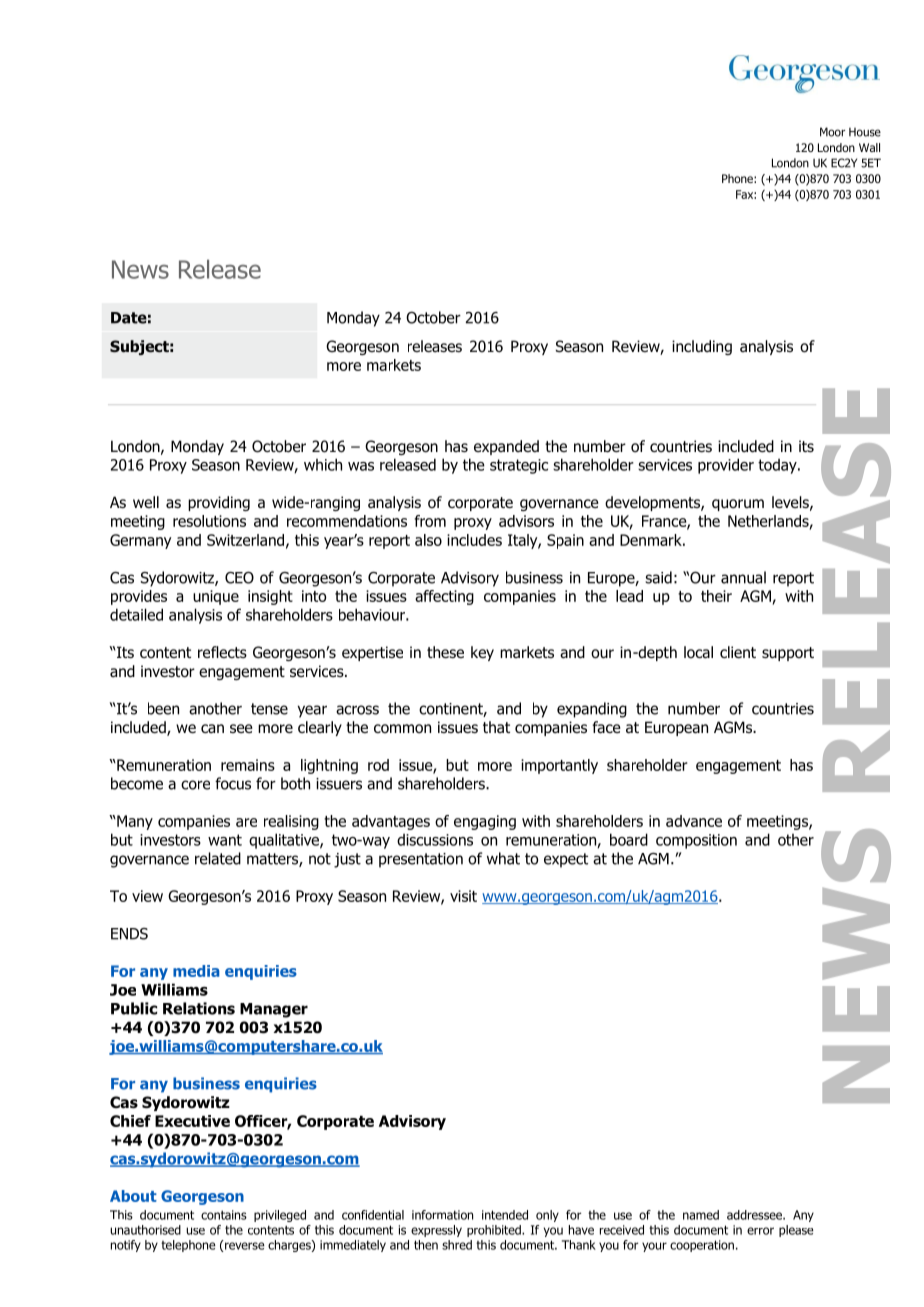 The image size is (924, 1307). Describe the element at coordinates (218, 858) in the screenshot. I see `related` at that location.
